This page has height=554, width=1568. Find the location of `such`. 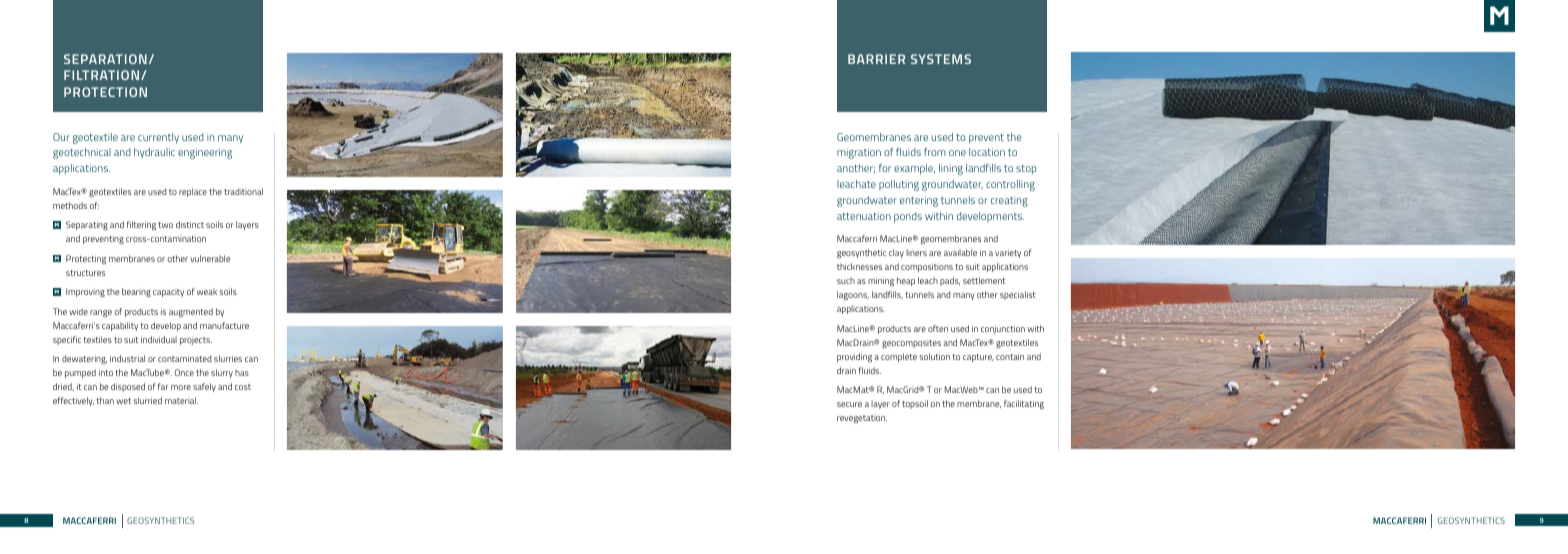

such is located at coordinates (846, 280).
